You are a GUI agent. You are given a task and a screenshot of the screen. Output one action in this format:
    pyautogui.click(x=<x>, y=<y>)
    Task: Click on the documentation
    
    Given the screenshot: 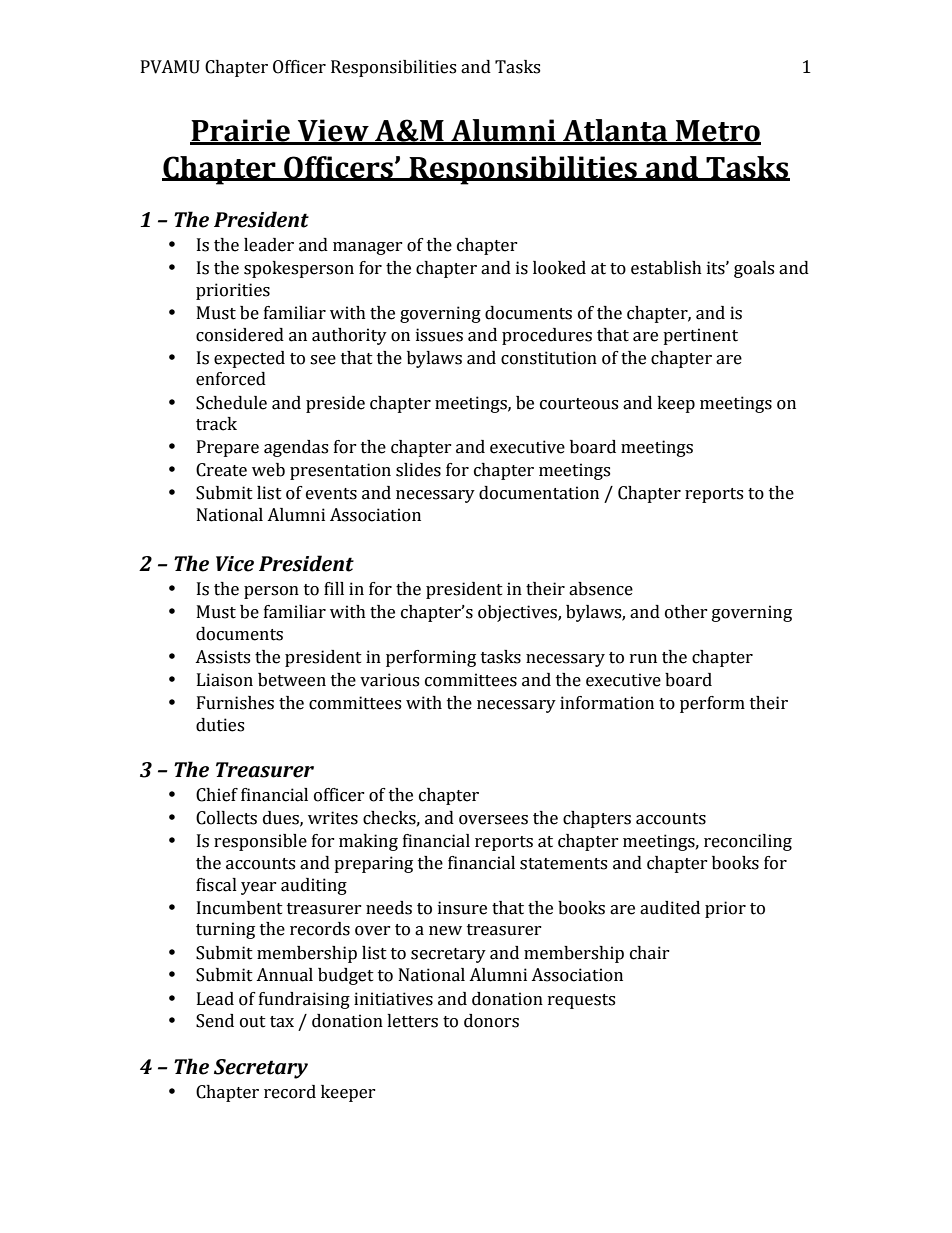 What is the action you would take?
    pyautogui.click(x=539, y=493)
